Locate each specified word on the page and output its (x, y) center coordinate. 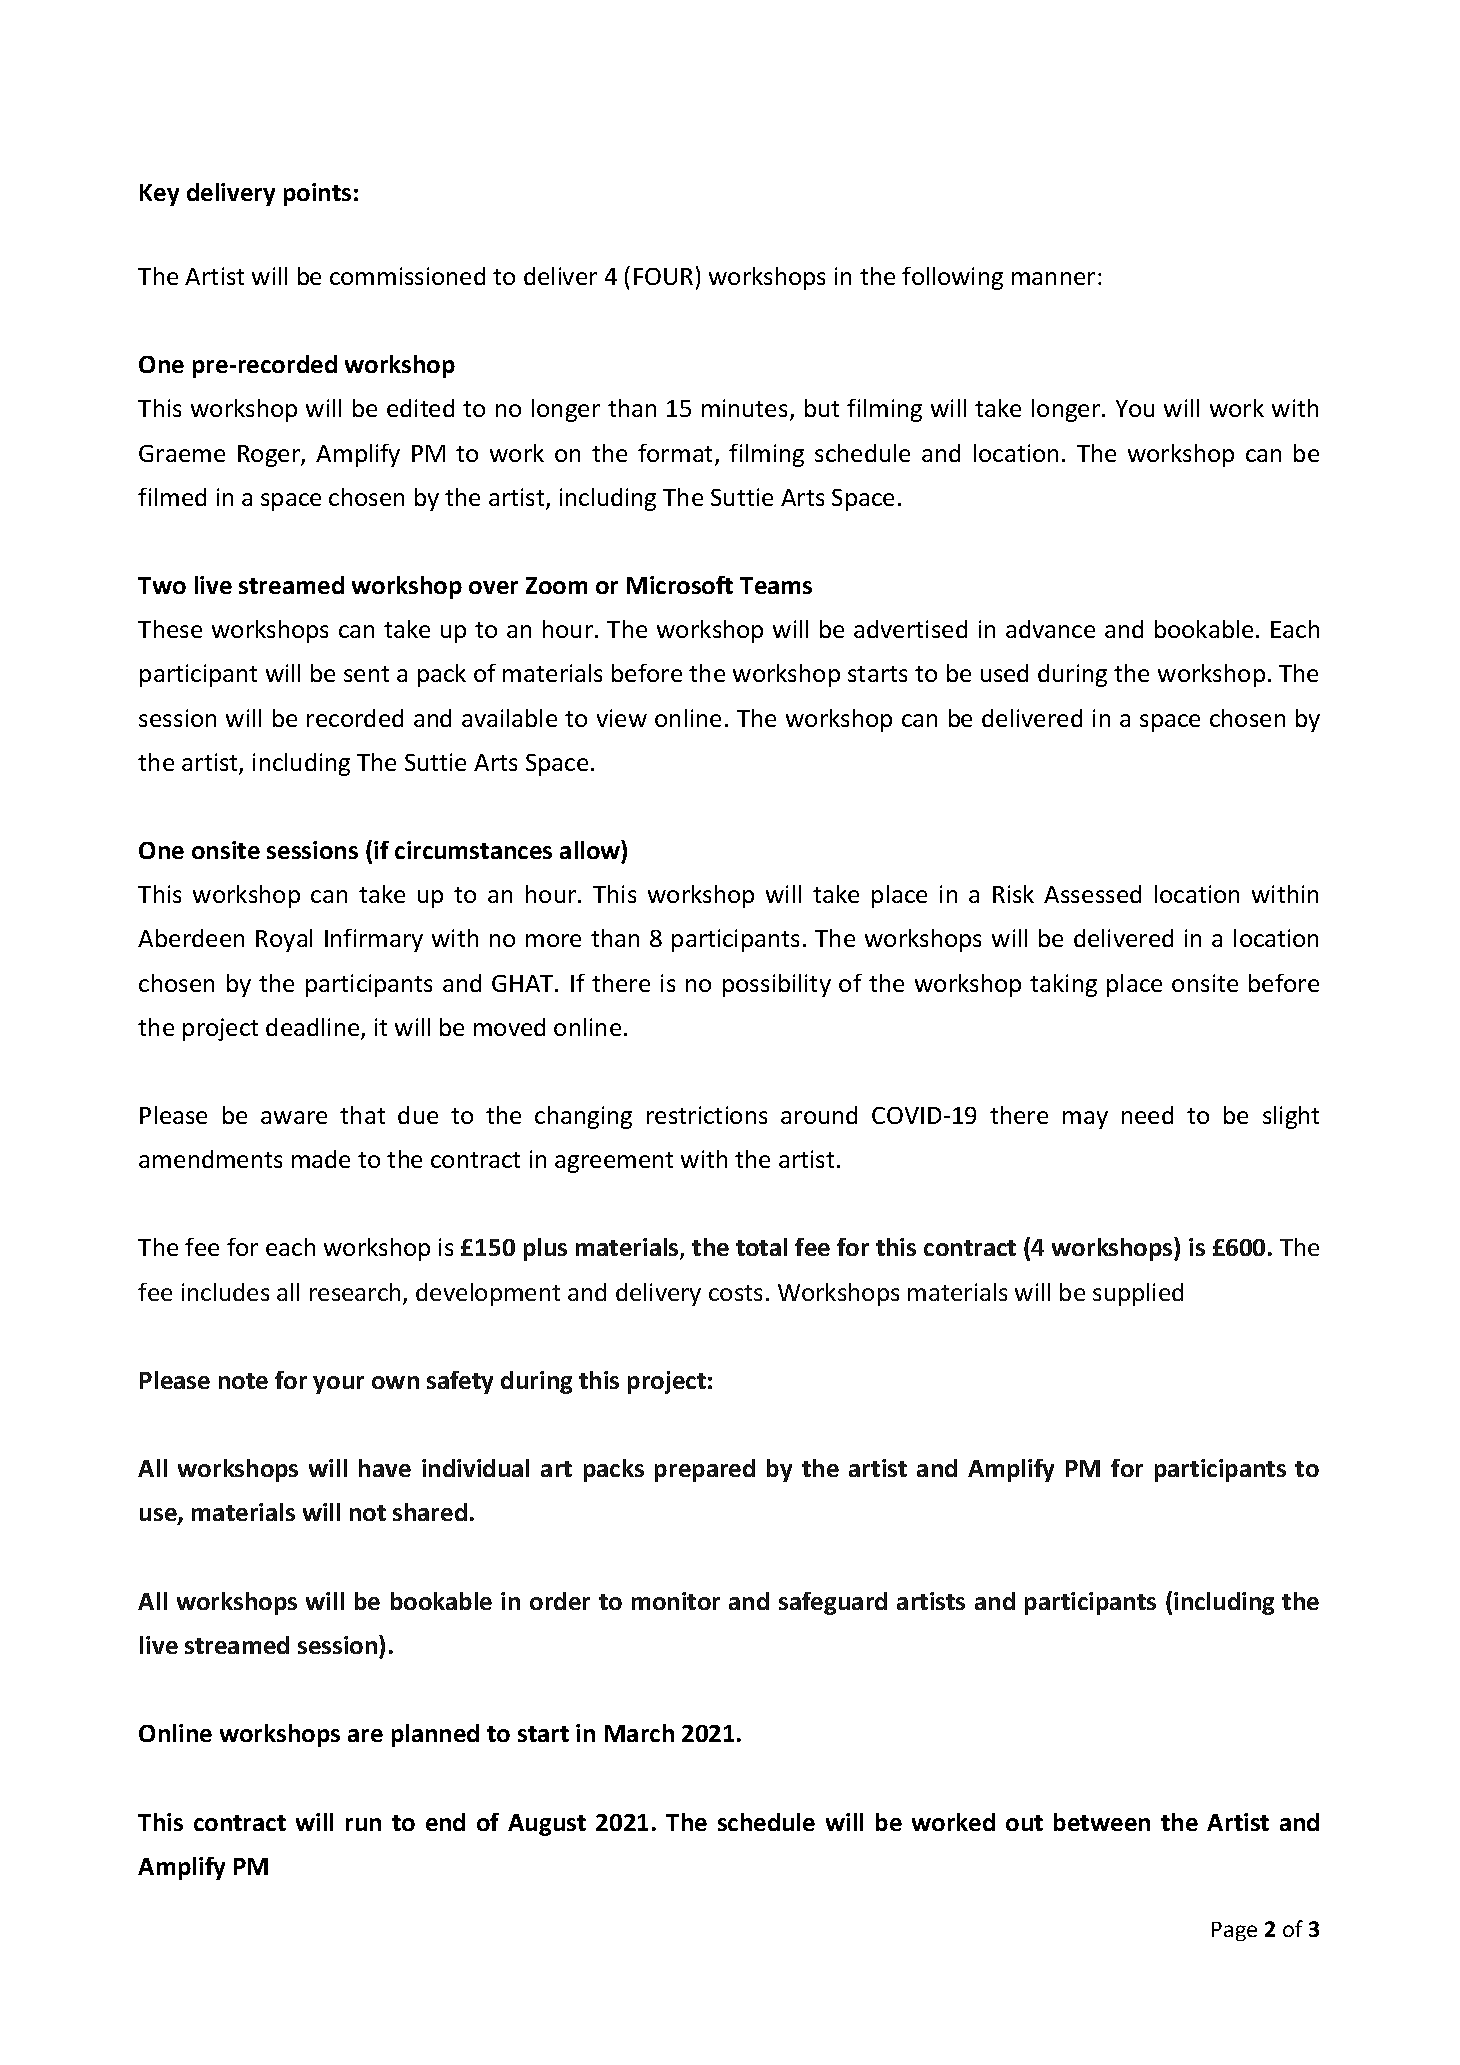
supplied (1138, 1294)
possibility (777, 985)
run (363, 1824)
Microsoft (680, 585)
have (385, 1468)
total (761, 1247)
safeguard (833, 1603)
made (321, 1159)
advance (1050, 629)
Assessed (1092, 894)
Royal (284, 940)
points (317, 194)
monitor (676, 1601)
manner (1053, 278)
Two (162, 585)
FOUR (663, 276)
